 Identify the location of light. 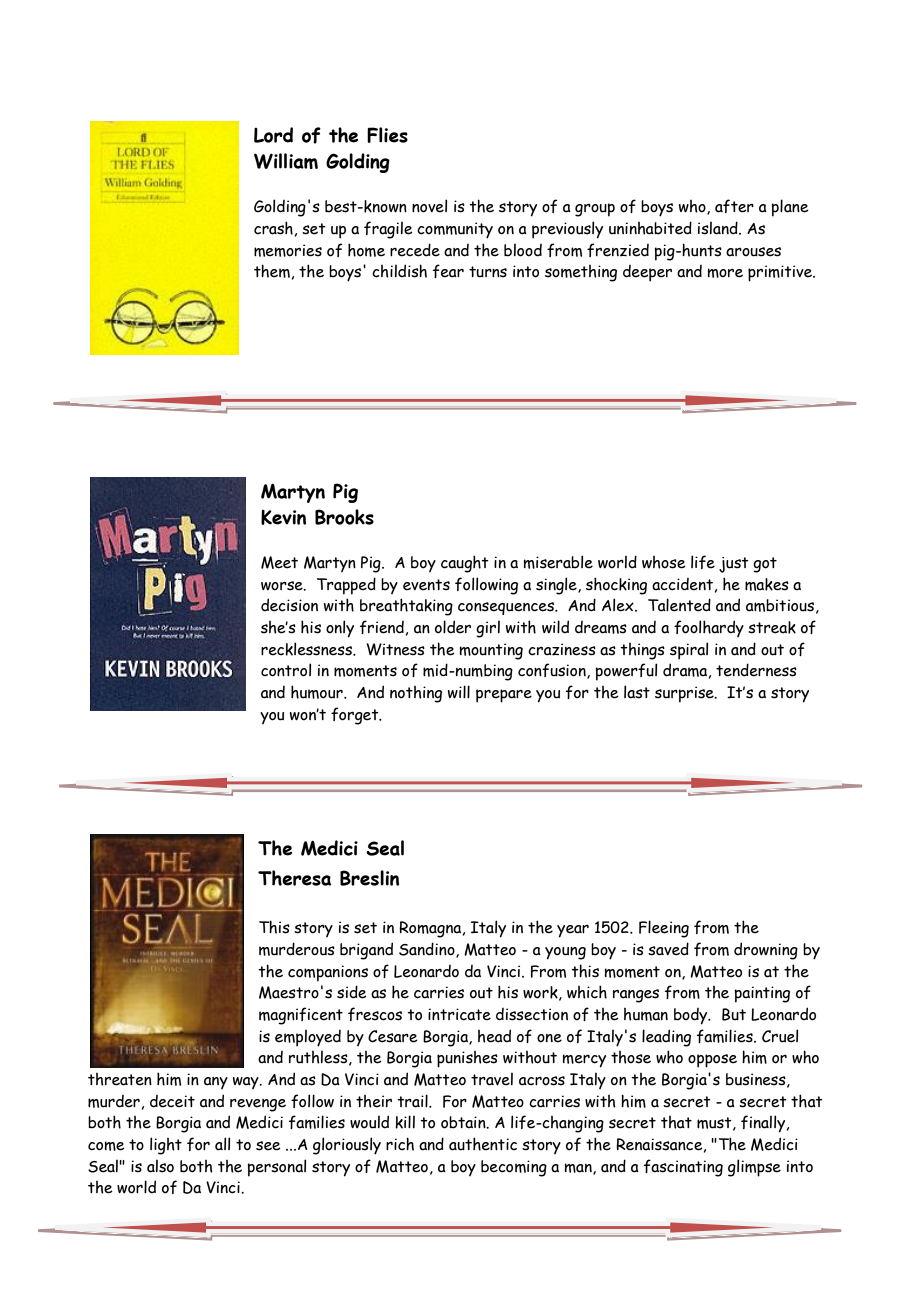
(166, 1146).
